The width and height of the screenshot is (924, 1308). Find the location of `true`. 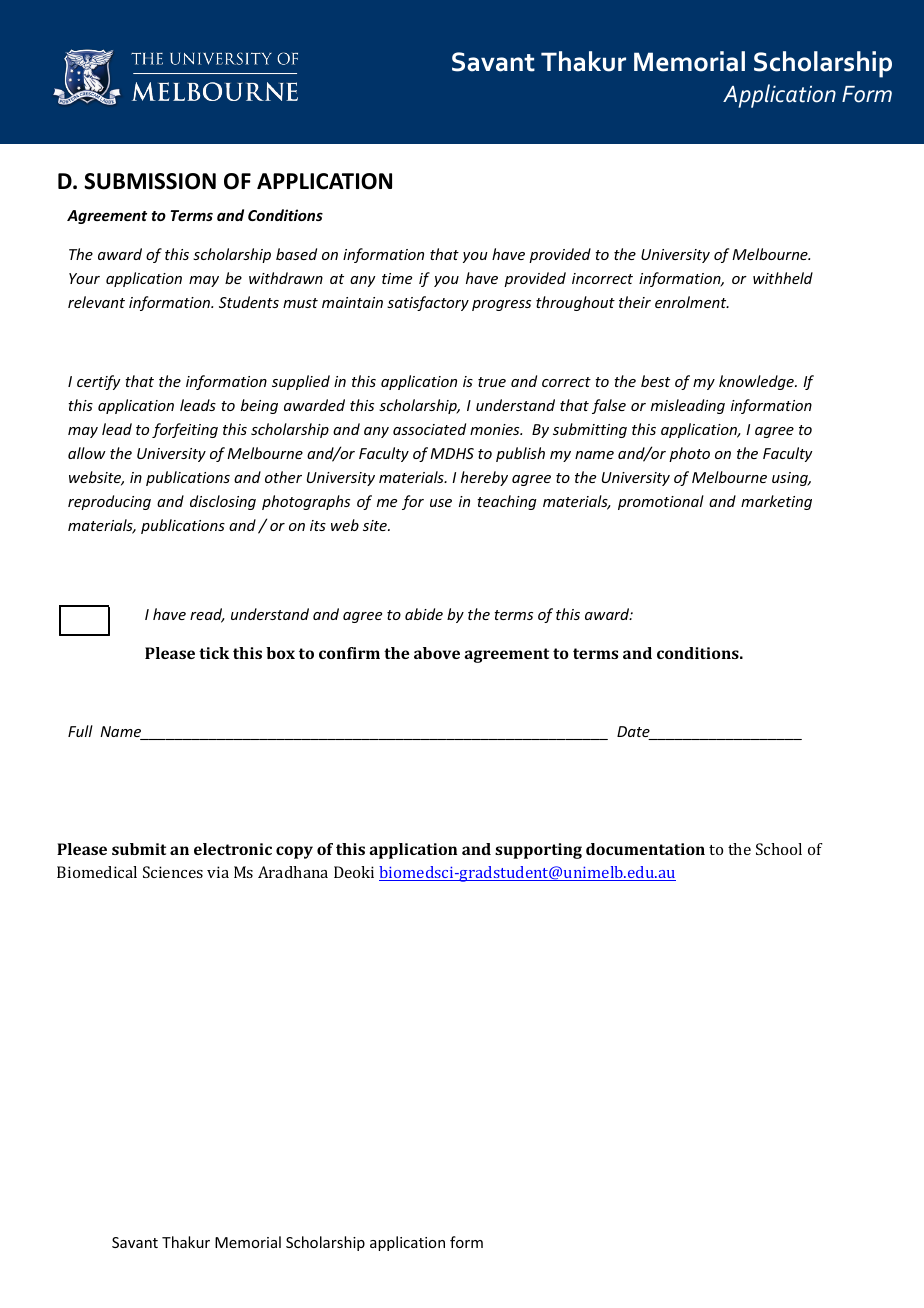

true is located at coordinates (492, 382).
